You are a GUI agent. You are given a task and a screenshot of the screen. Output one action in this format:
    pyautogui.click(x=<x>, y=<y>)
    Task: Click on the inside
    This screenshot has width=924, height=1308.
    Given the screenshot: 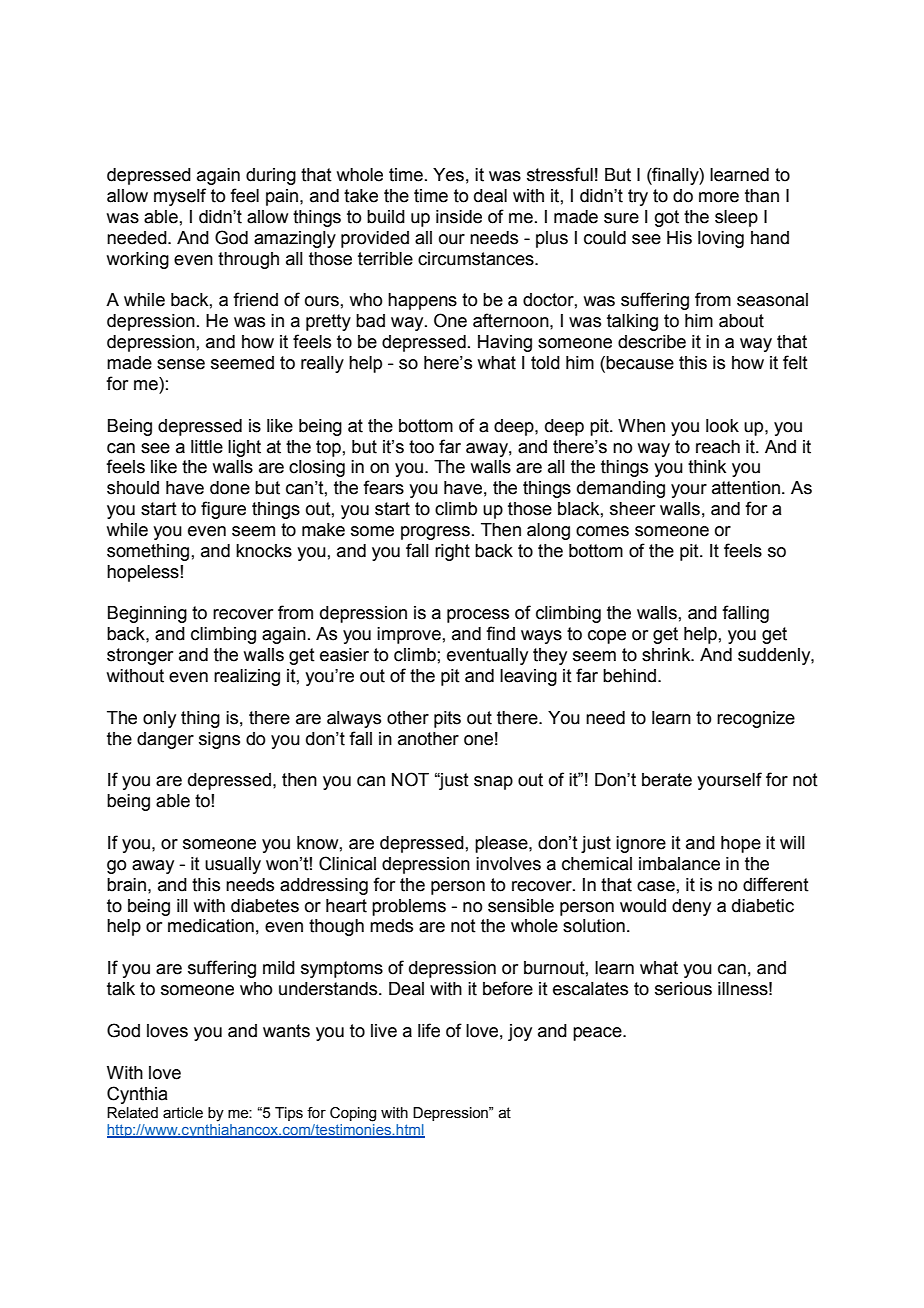 What is the action you would take?
    pyautogui.click(x=459, y=217)
